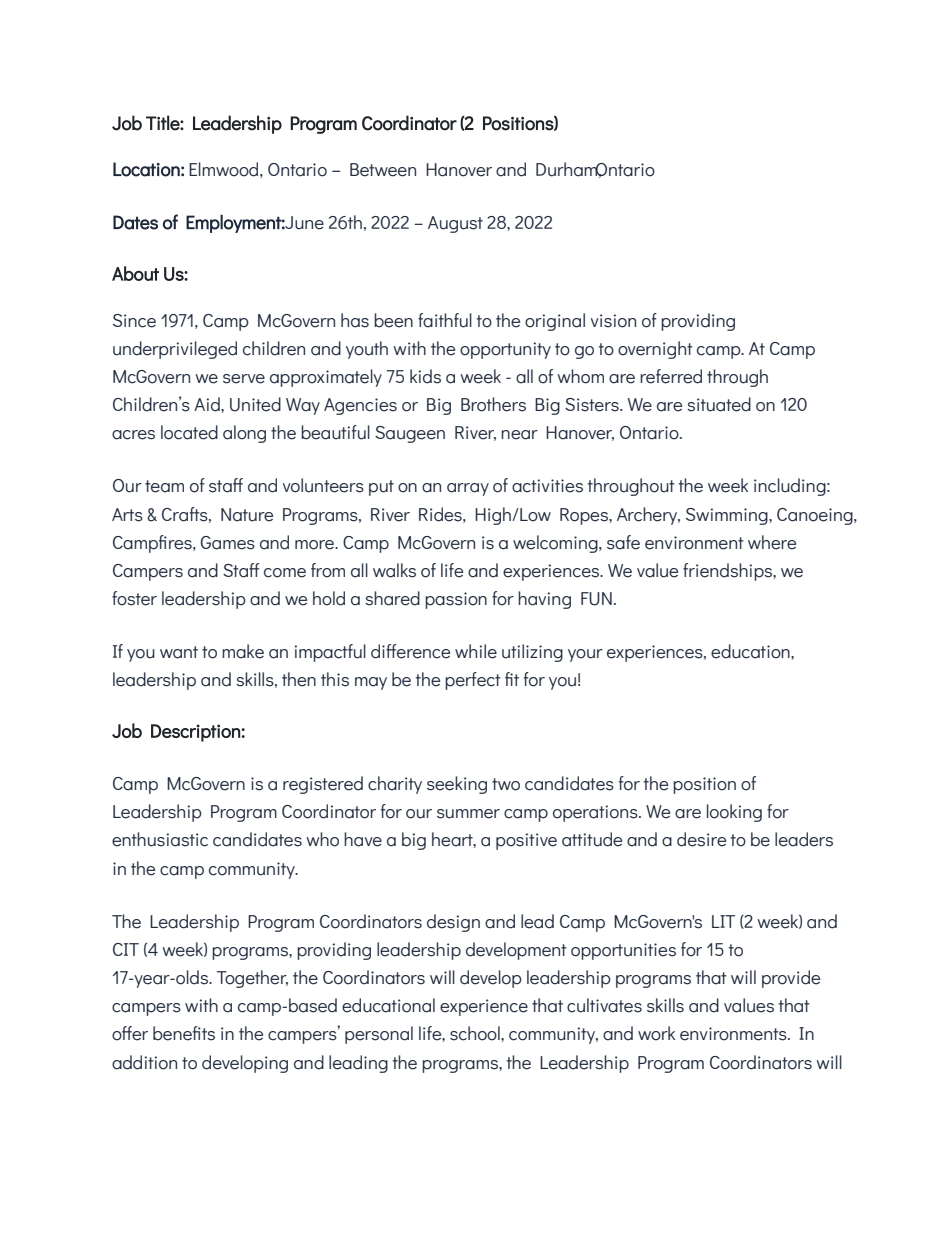  I want to click on Location, so click(146, 169).
